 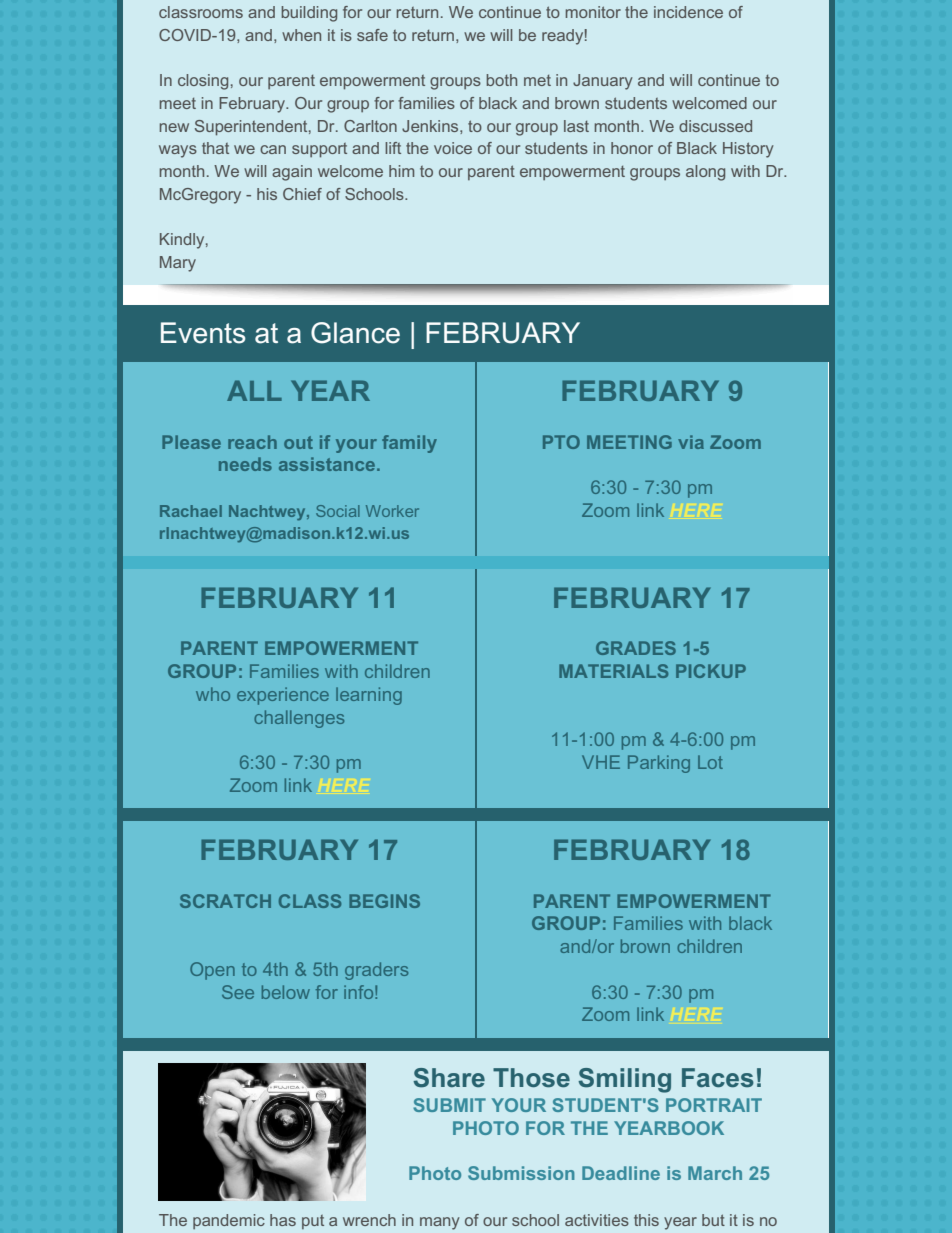 I want to click on both, so click(x=502, y=80).
